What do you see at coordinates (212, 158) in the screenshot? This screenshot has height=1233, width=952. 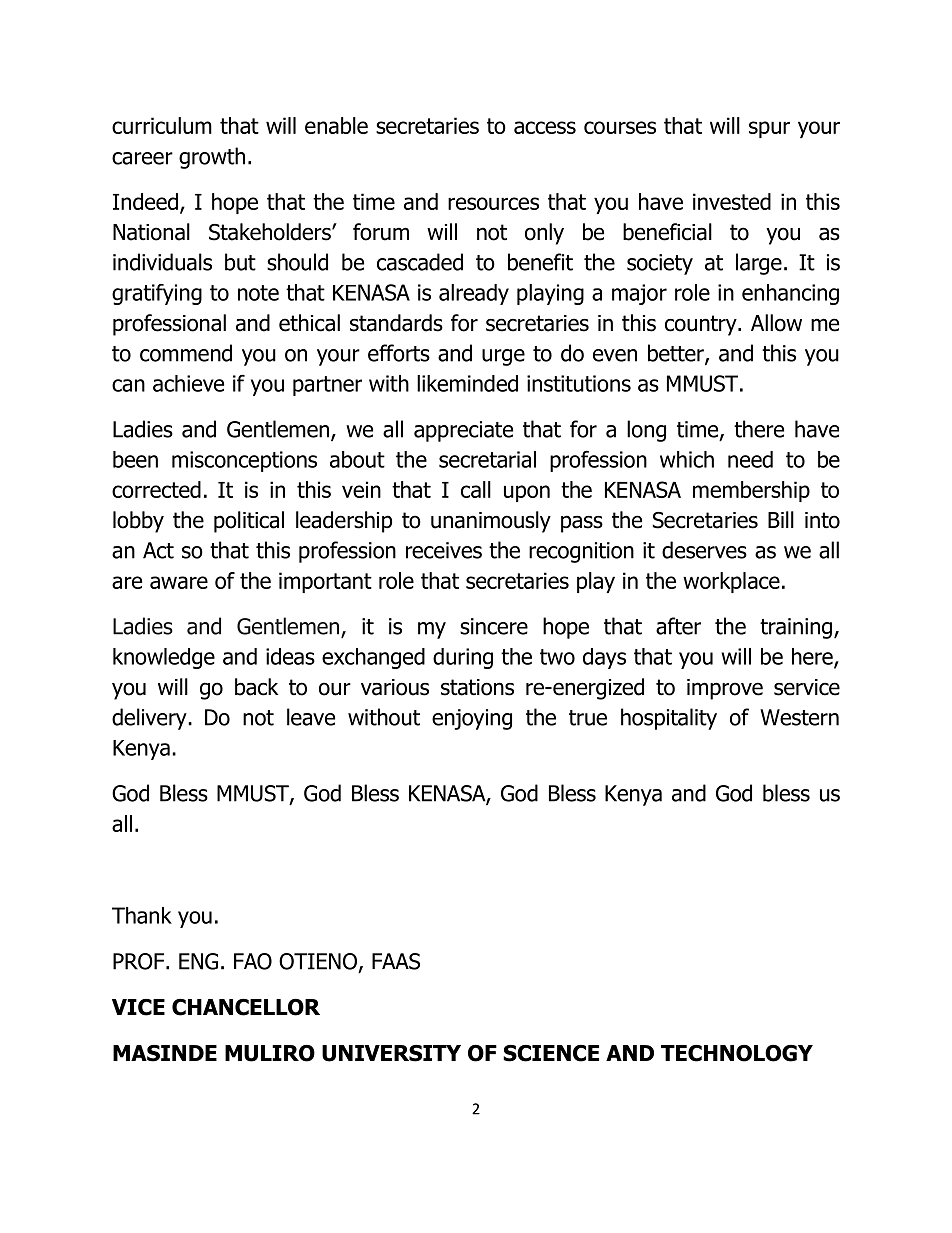 I see `growth` at bounding box center [212, 158].
